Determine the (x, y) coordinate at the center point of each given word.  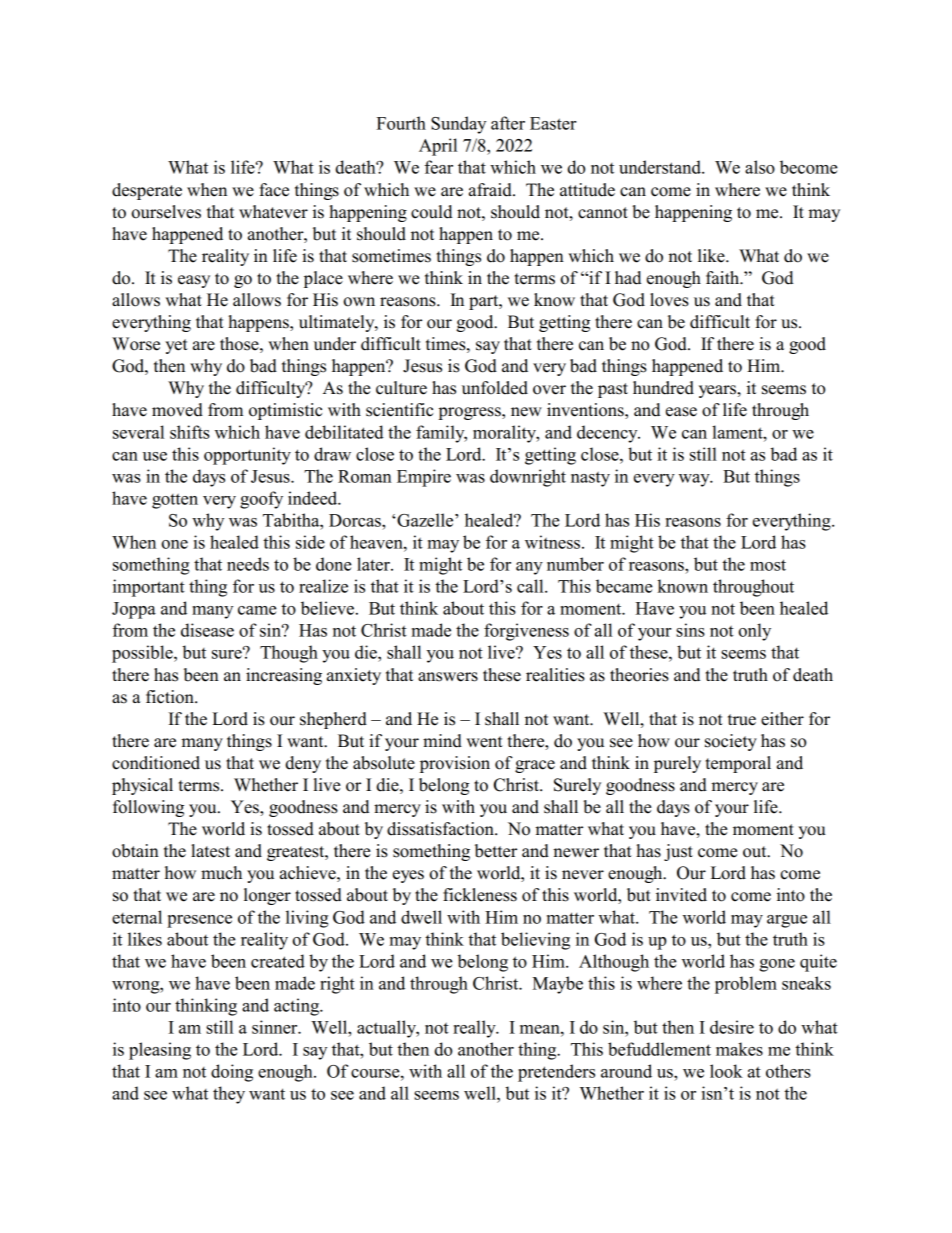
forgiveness (526, 632)
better (496, 851)
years (718, 391)
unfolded (495, 388)
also (760, 167)
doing (232, 1073)
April (438, 147)
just (678, 852)
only (754, 632)
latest (210, 851)
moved (177, 410)
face (274, 190)
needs (248, 564)
